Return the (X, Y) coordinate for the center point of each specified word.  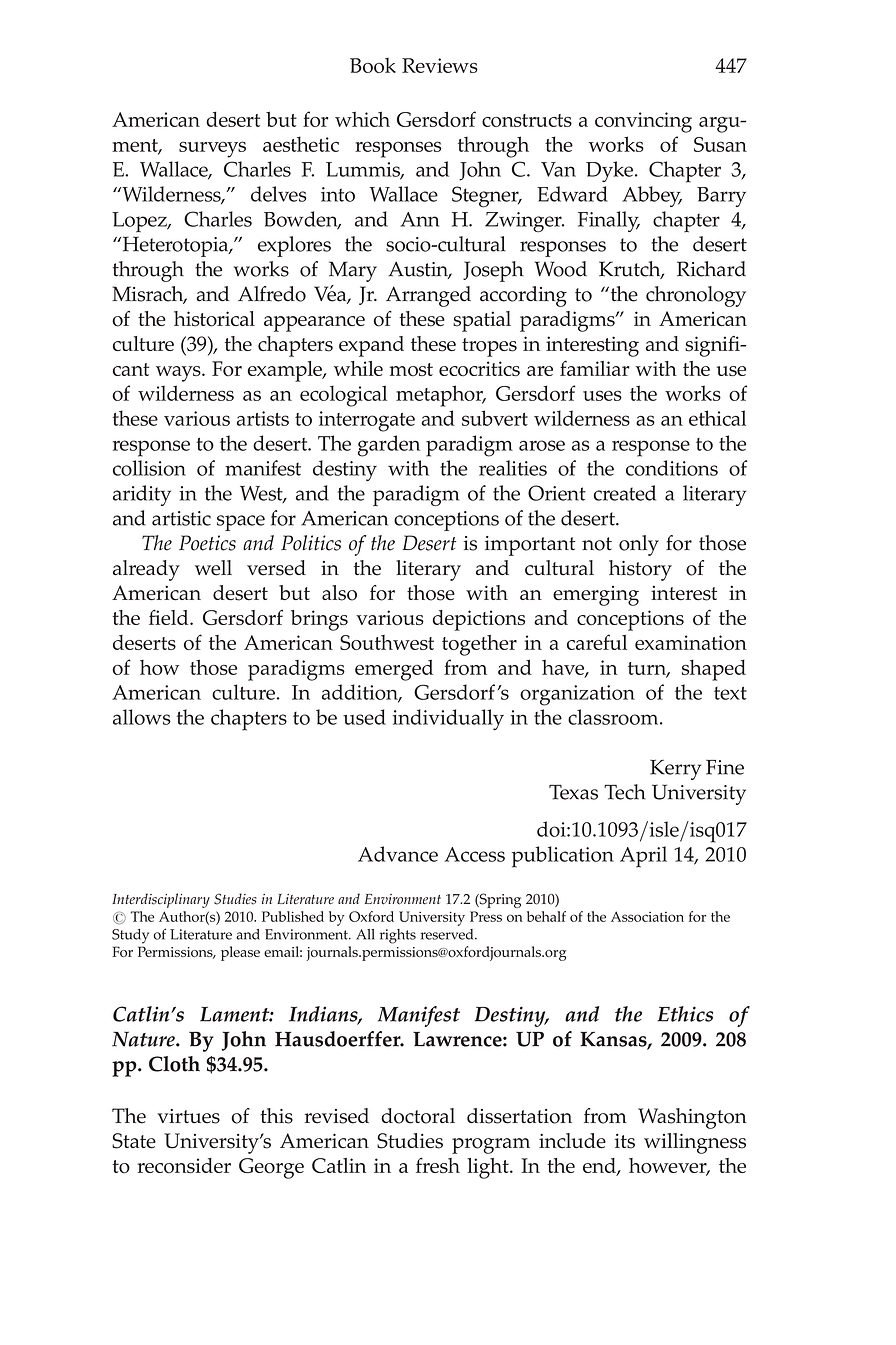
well (213, 568)
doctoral (418, 1116)
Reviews (440, 65)
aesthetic (301, 144)
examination (691, 642)
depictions (479, 620)
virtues (188, 1116)
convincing (643, 122)
